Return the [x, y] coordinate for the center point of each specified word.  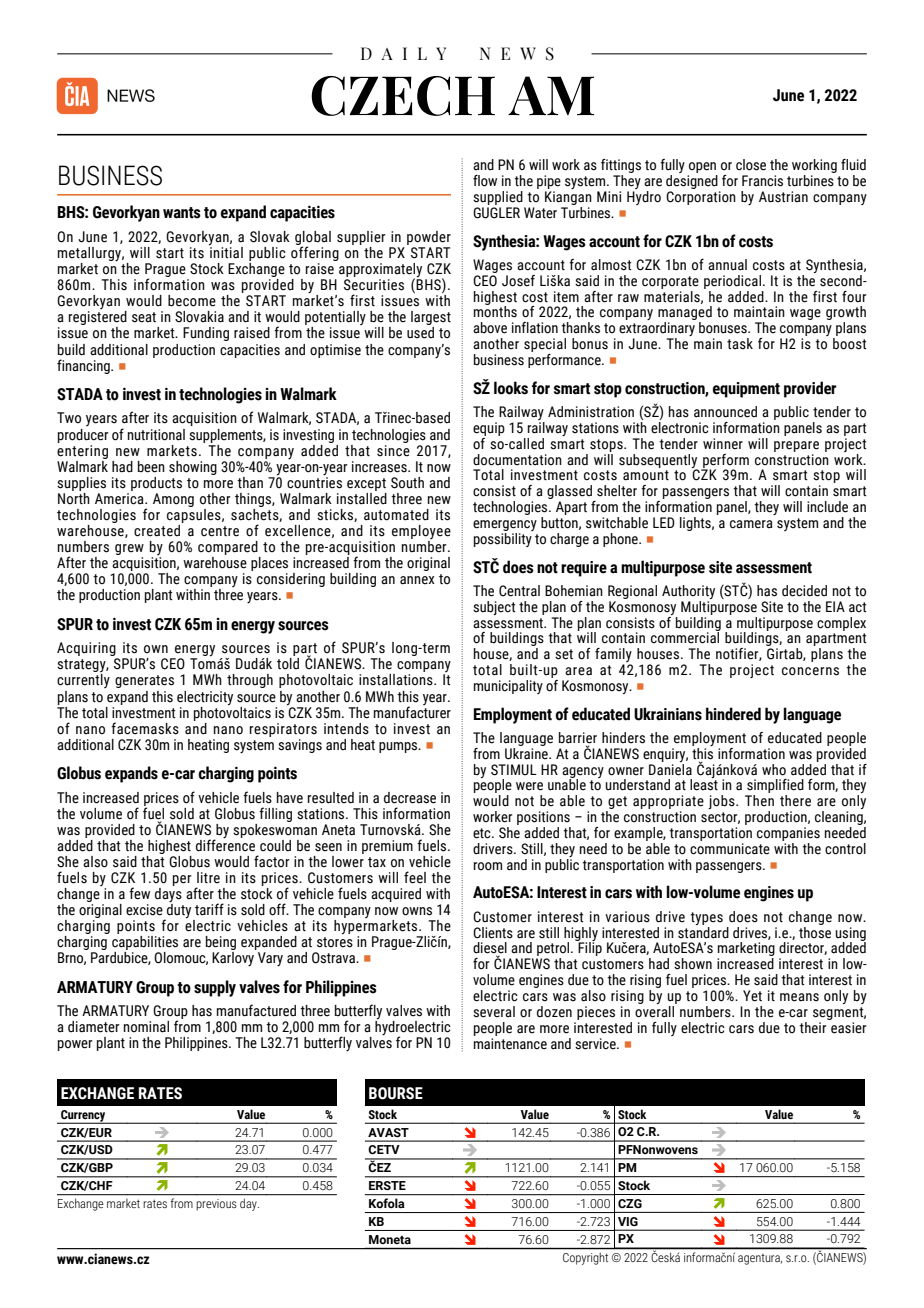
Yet [752, 996]
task [740, 344]
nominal [146, 1027]
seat [144, 317]
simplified [774, 787]
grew [129, 551]
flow [485, 181]
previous [216, 1204]
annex [417, 580]
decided [804, 591]
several [494, 1012]
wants [182, 213]
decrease [410, 798]
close [751, 165]
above [490, 328]
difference [225, 844]
